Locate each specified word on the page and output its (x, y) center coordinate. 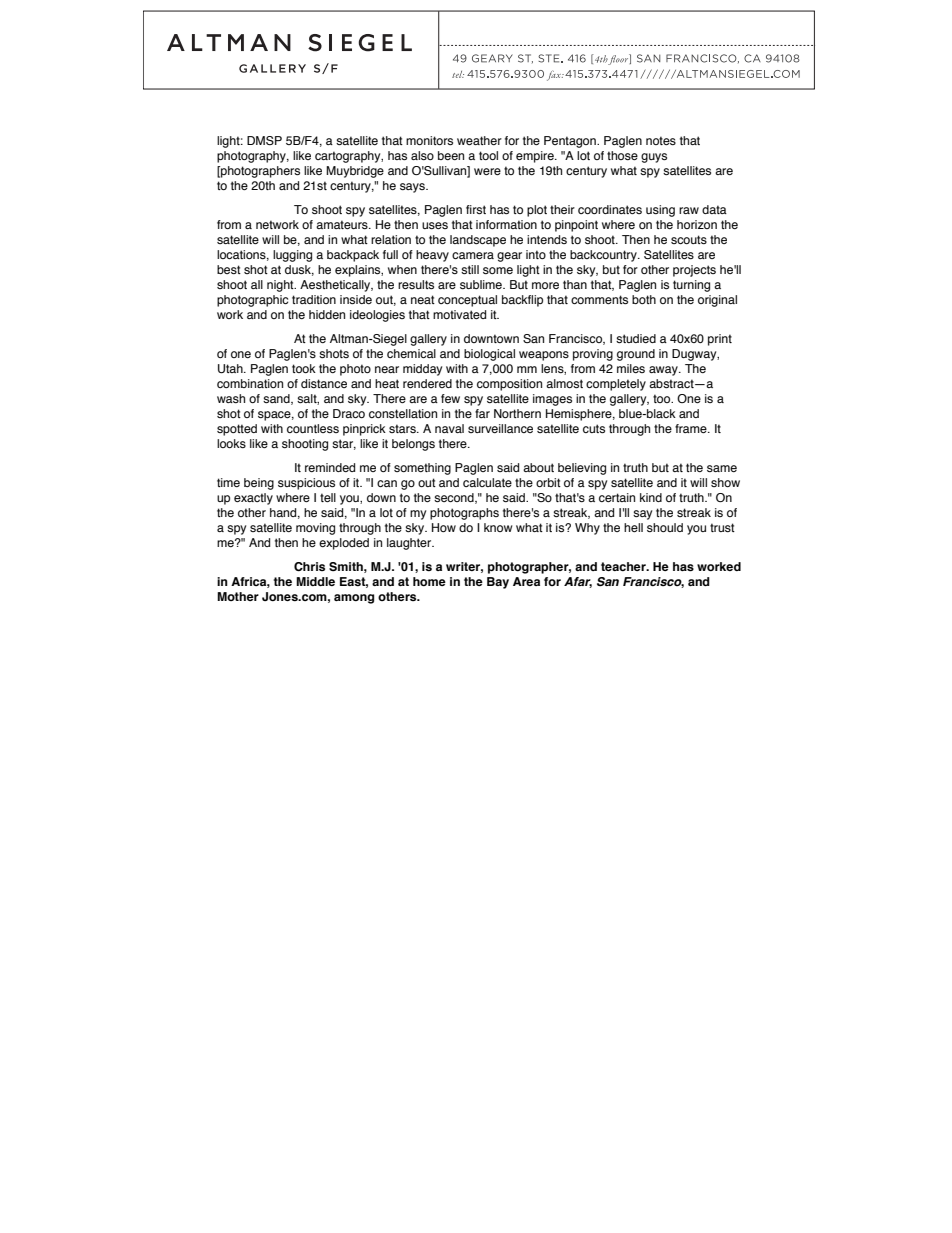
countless (313, 428)
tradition (314, 299)
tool (488, 155)
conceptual (467, 301)
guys (654, 158)
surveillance (500, 428)
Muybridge (355, 172)
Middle (315, 581)
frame (692, 428)
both (644, 299)
